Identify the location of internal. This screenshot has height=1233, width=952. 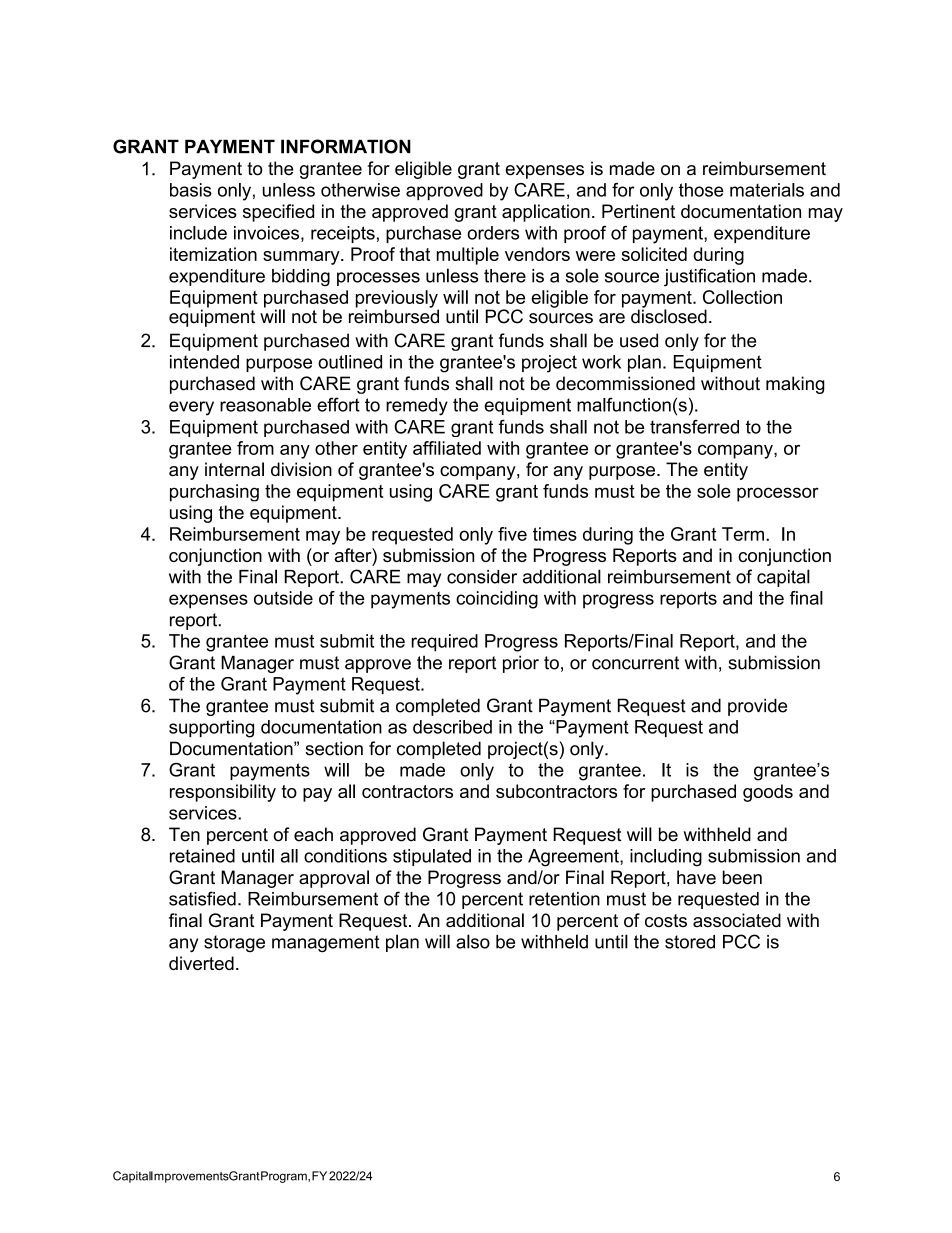
(234, 469).
